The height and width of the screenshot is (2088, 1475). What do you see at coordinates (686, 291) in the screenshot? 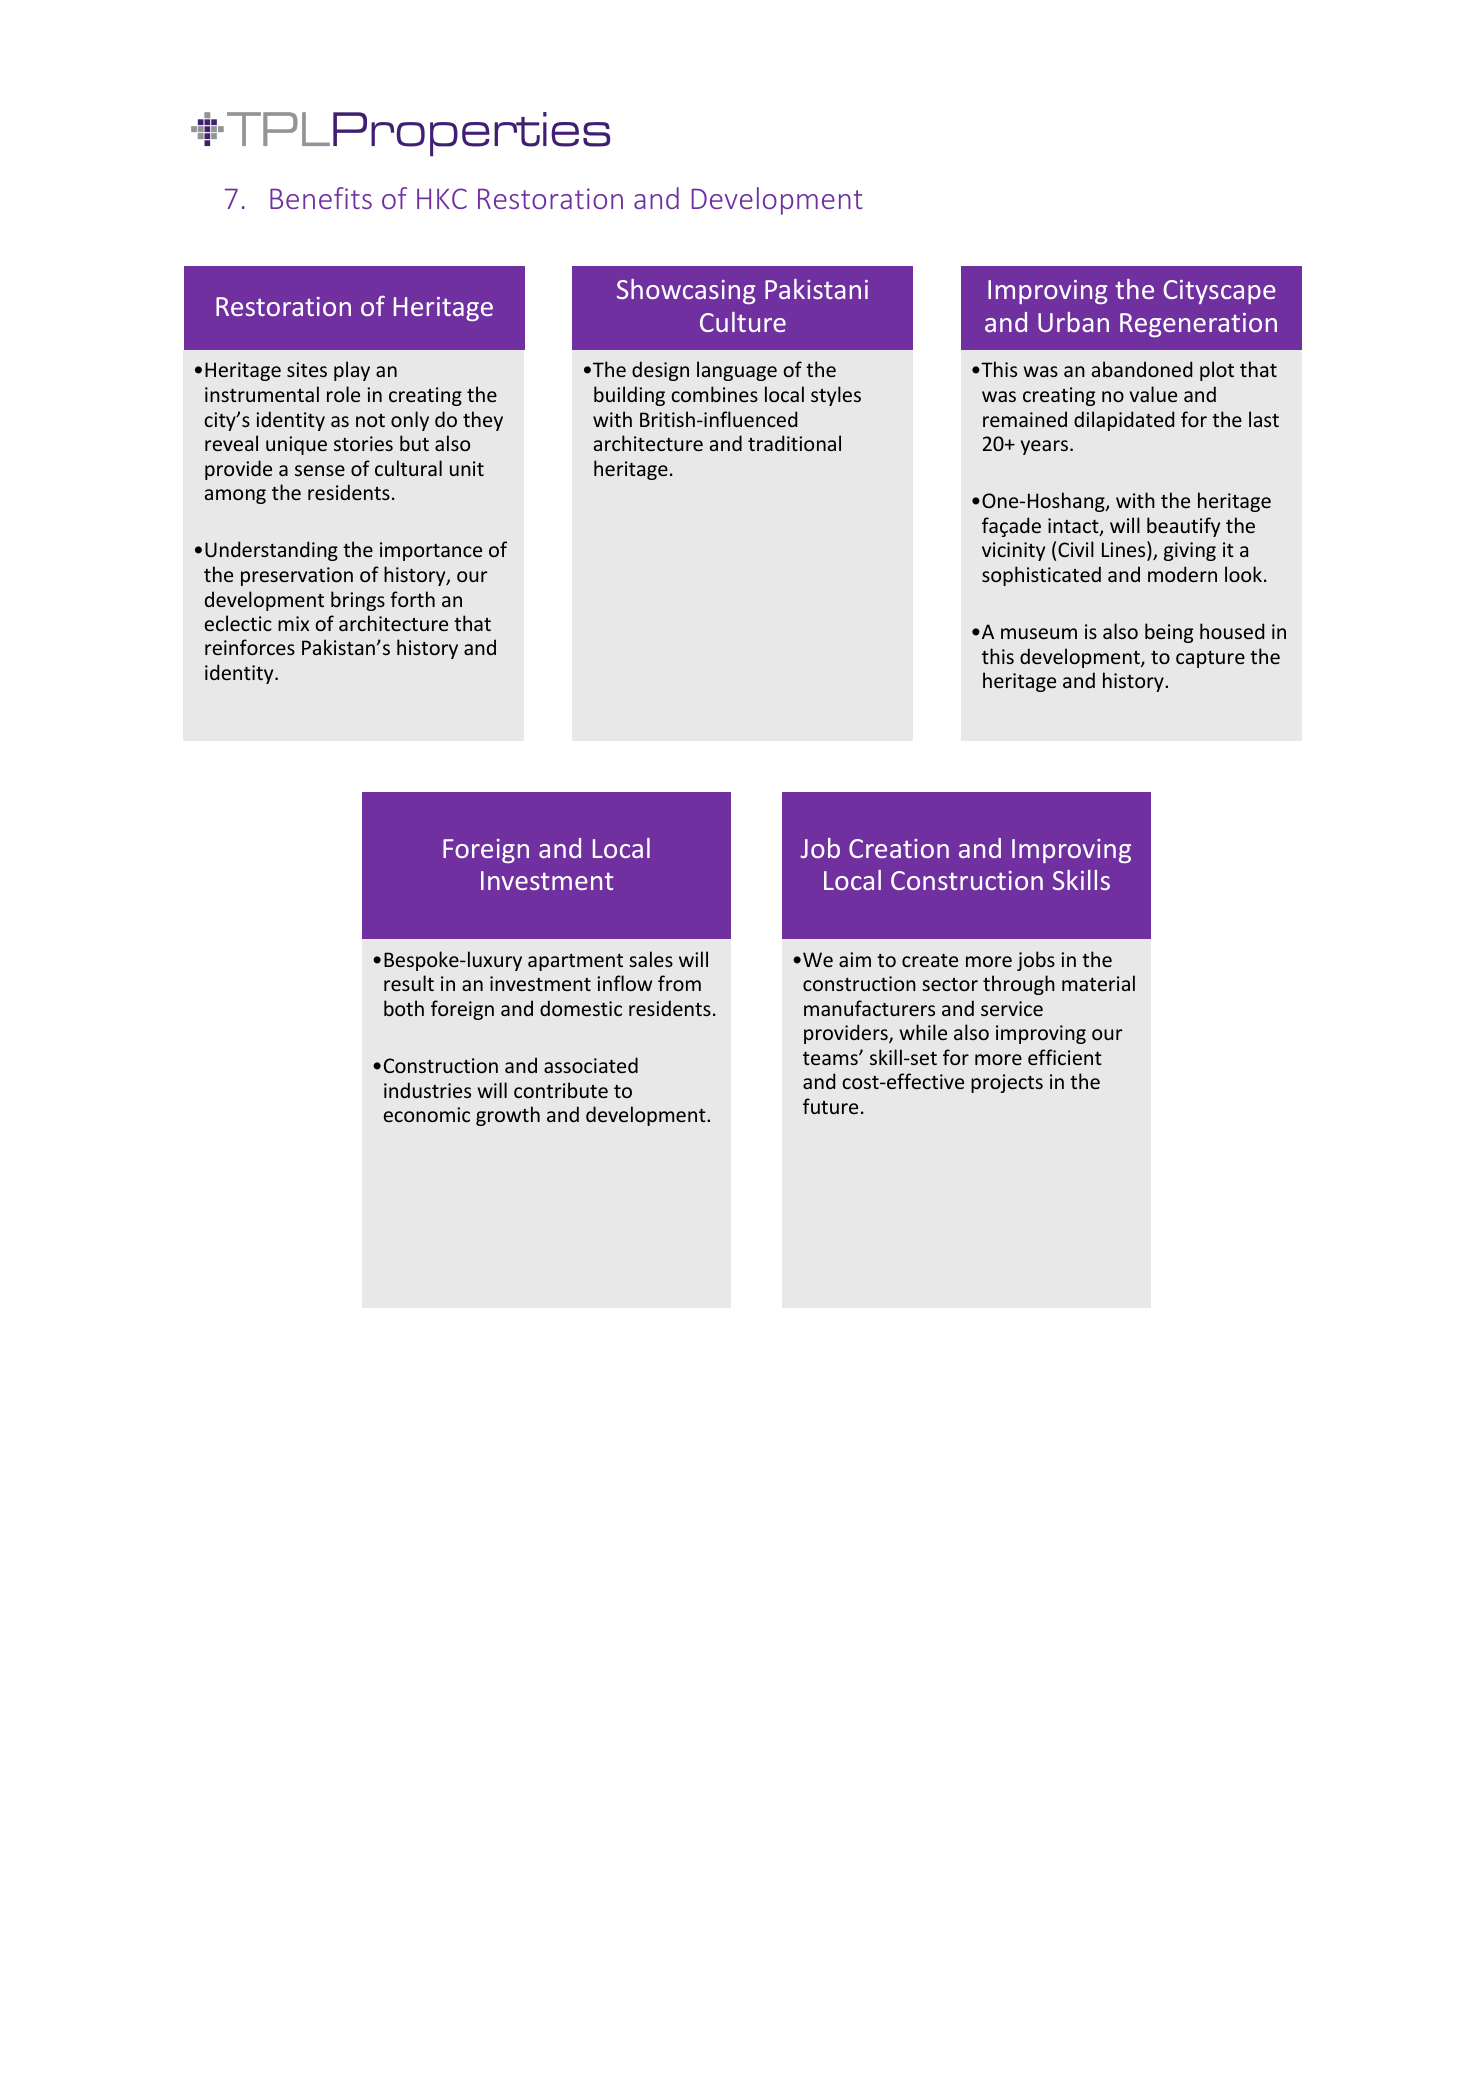
I see `Showcasing` at bounding box center [686, 291].
